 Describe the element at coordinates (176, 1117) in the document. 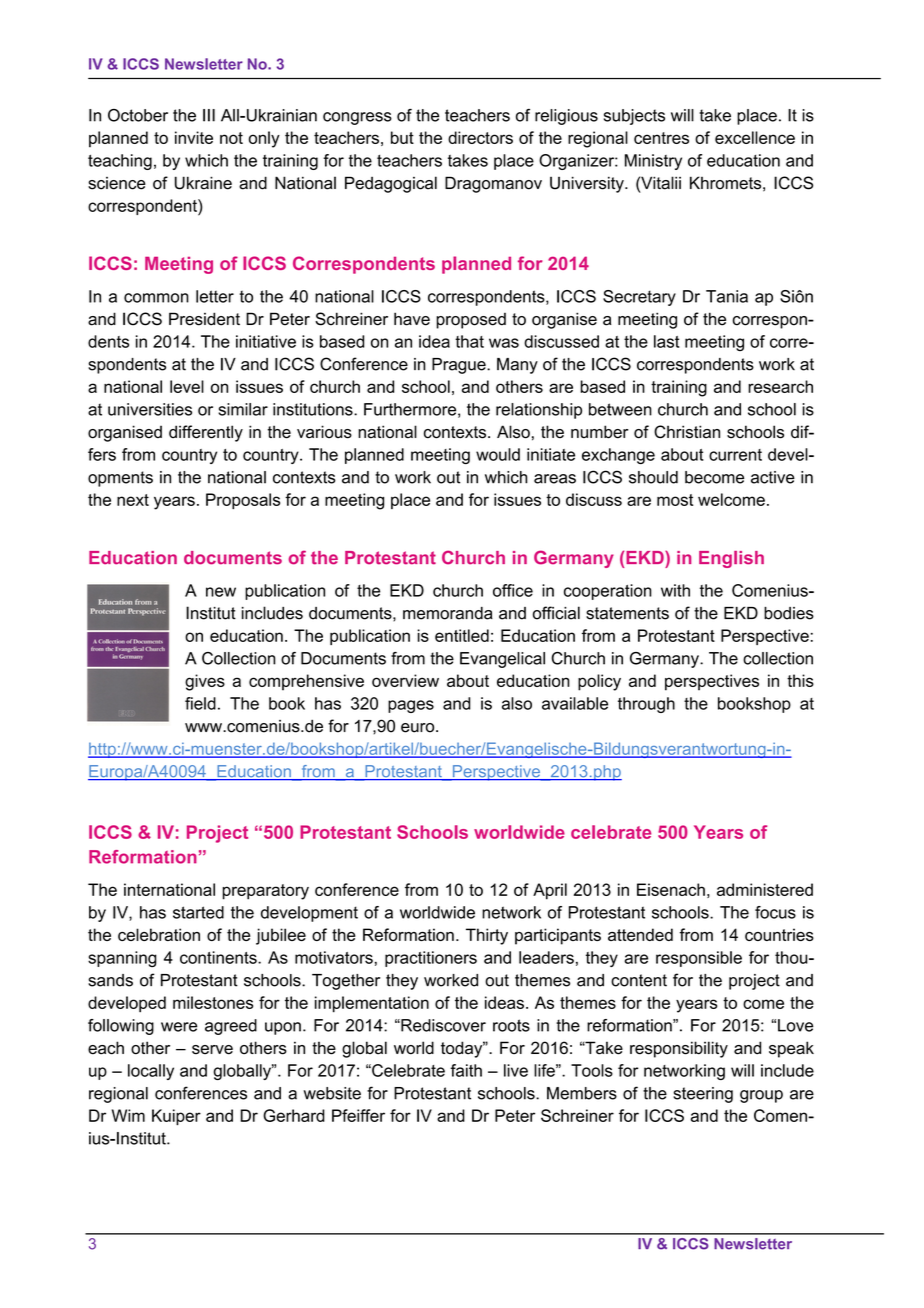

I see `Kuiper` at that location.
